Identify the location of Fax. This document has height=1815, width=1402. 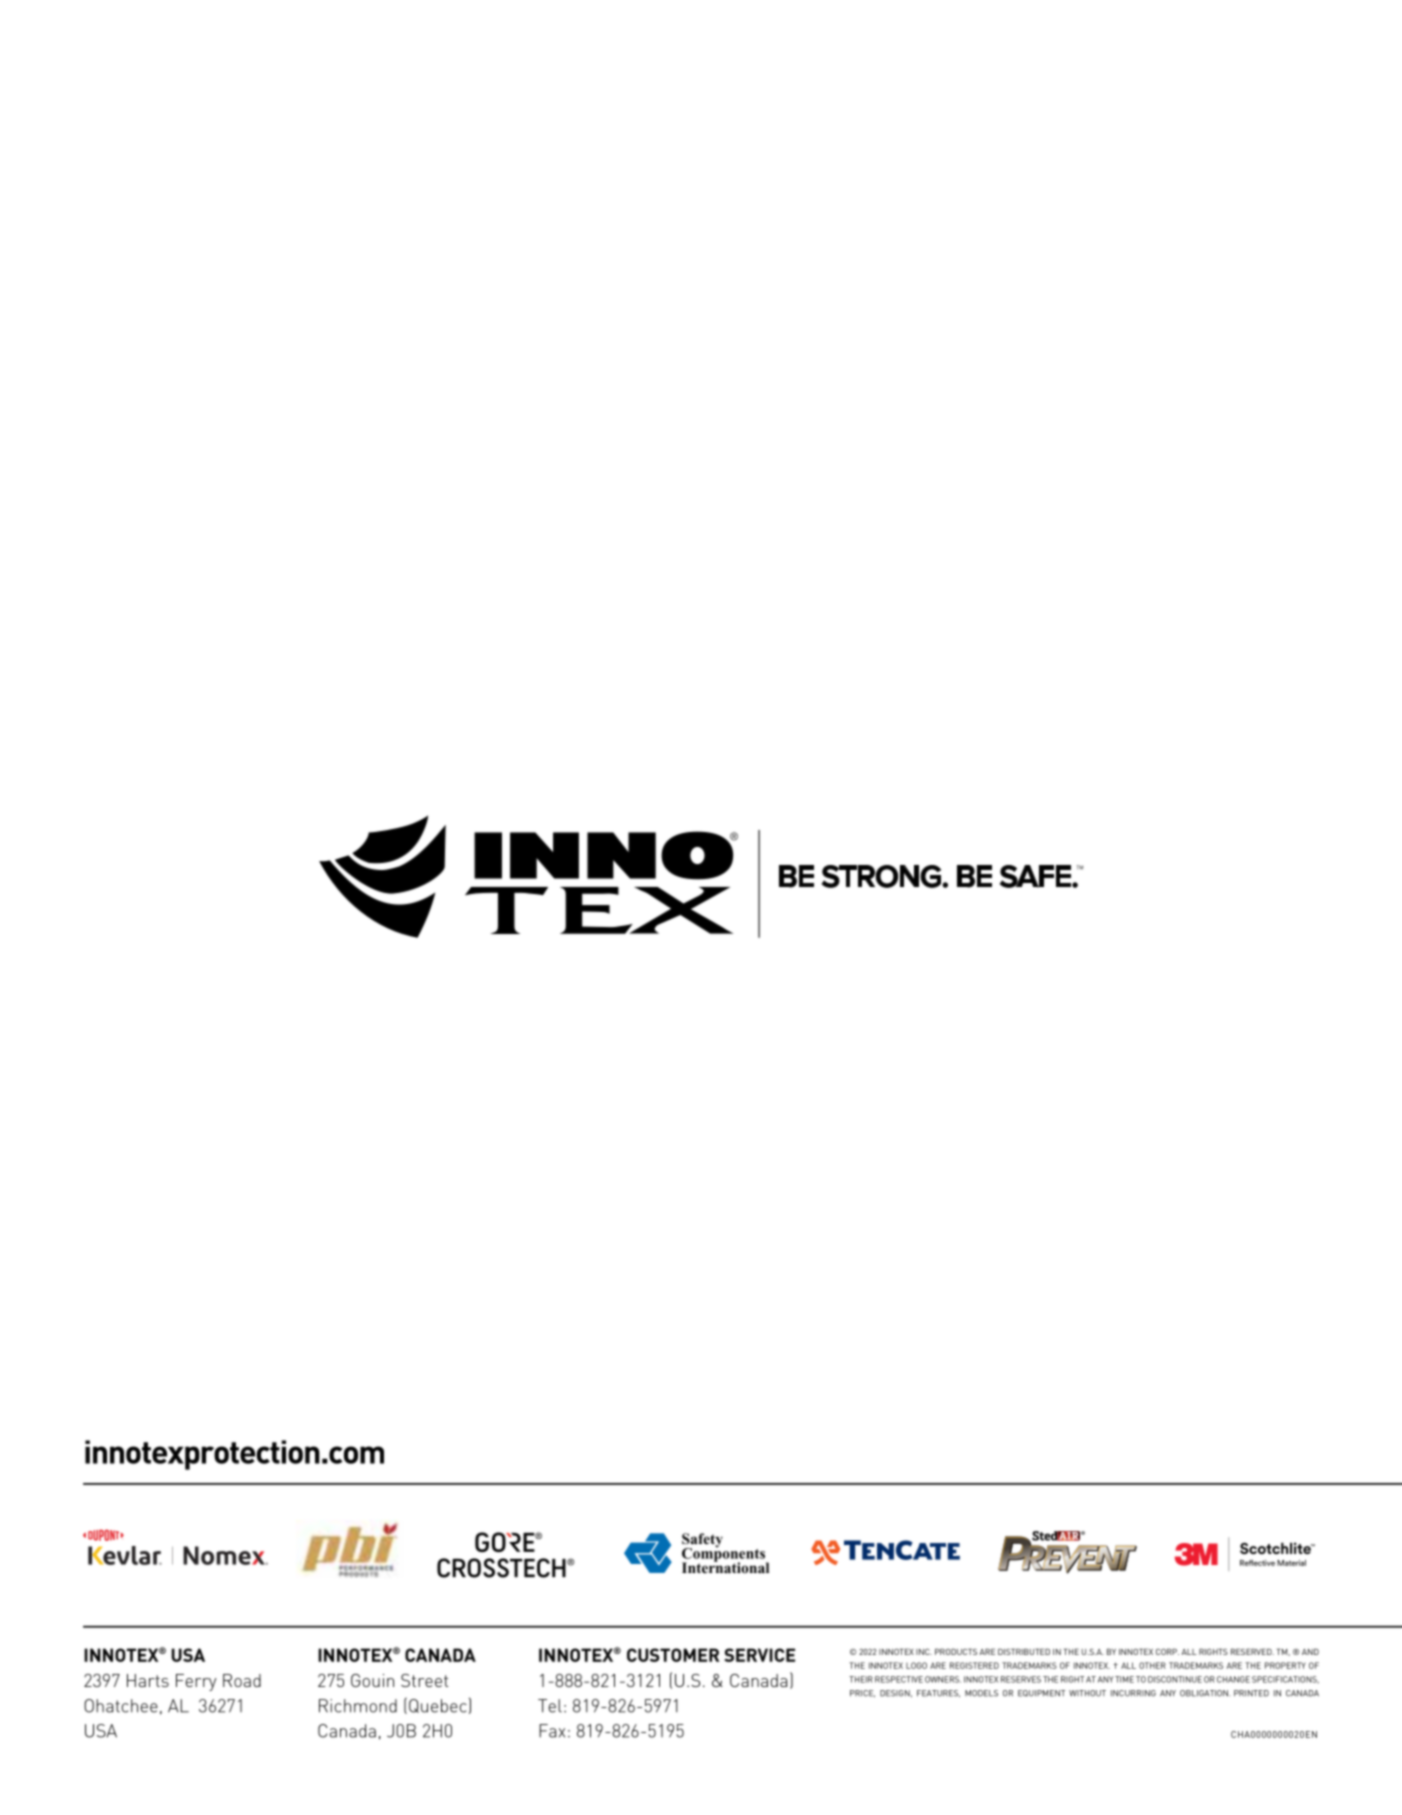
(552, 1731).
